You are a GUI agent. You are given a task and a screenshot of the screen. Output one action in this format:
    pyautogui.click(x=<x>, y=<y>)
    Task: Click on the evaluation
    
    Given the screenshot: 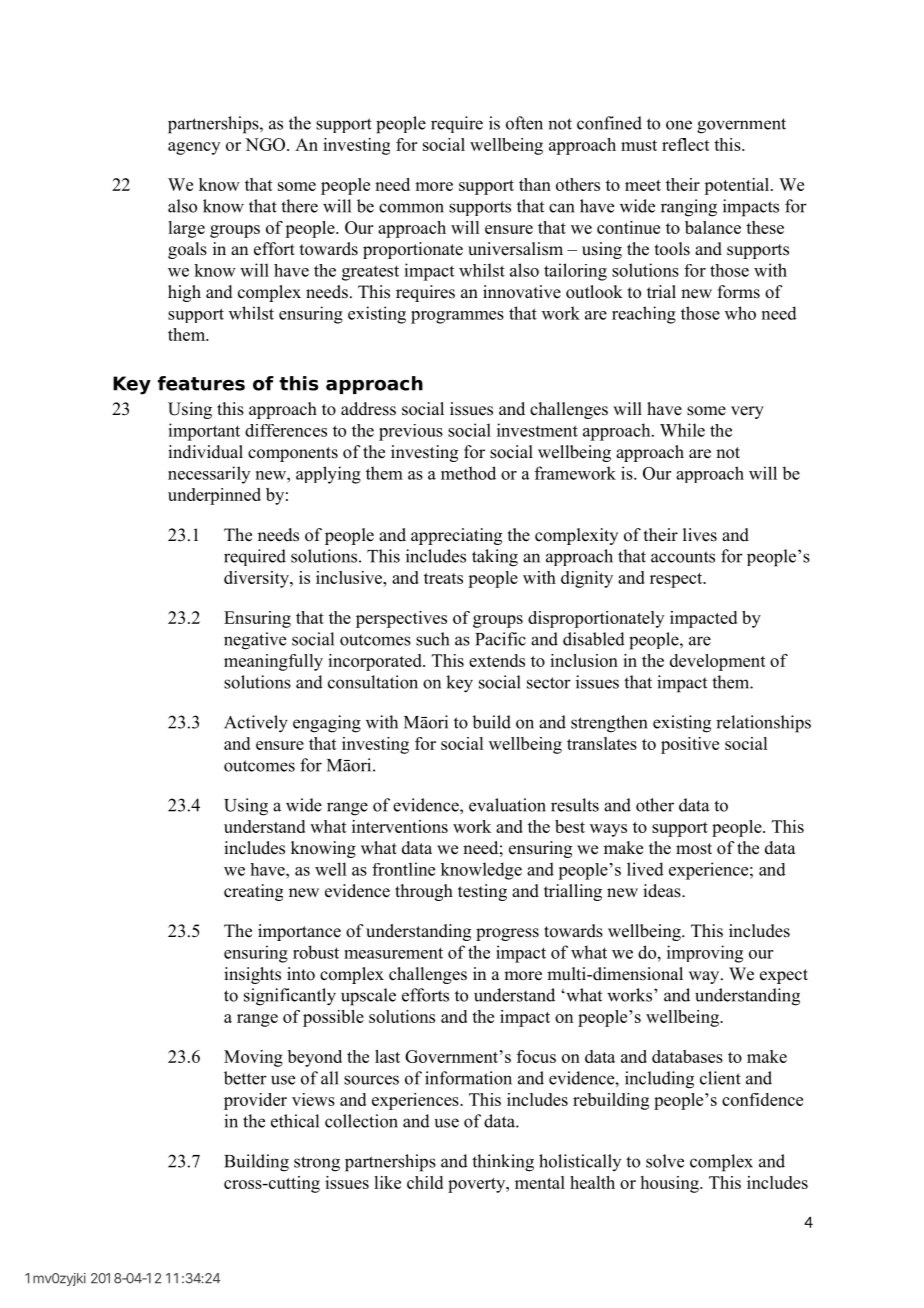 What is the action you would take?
    pyautogui.click(x=507, y=805)
